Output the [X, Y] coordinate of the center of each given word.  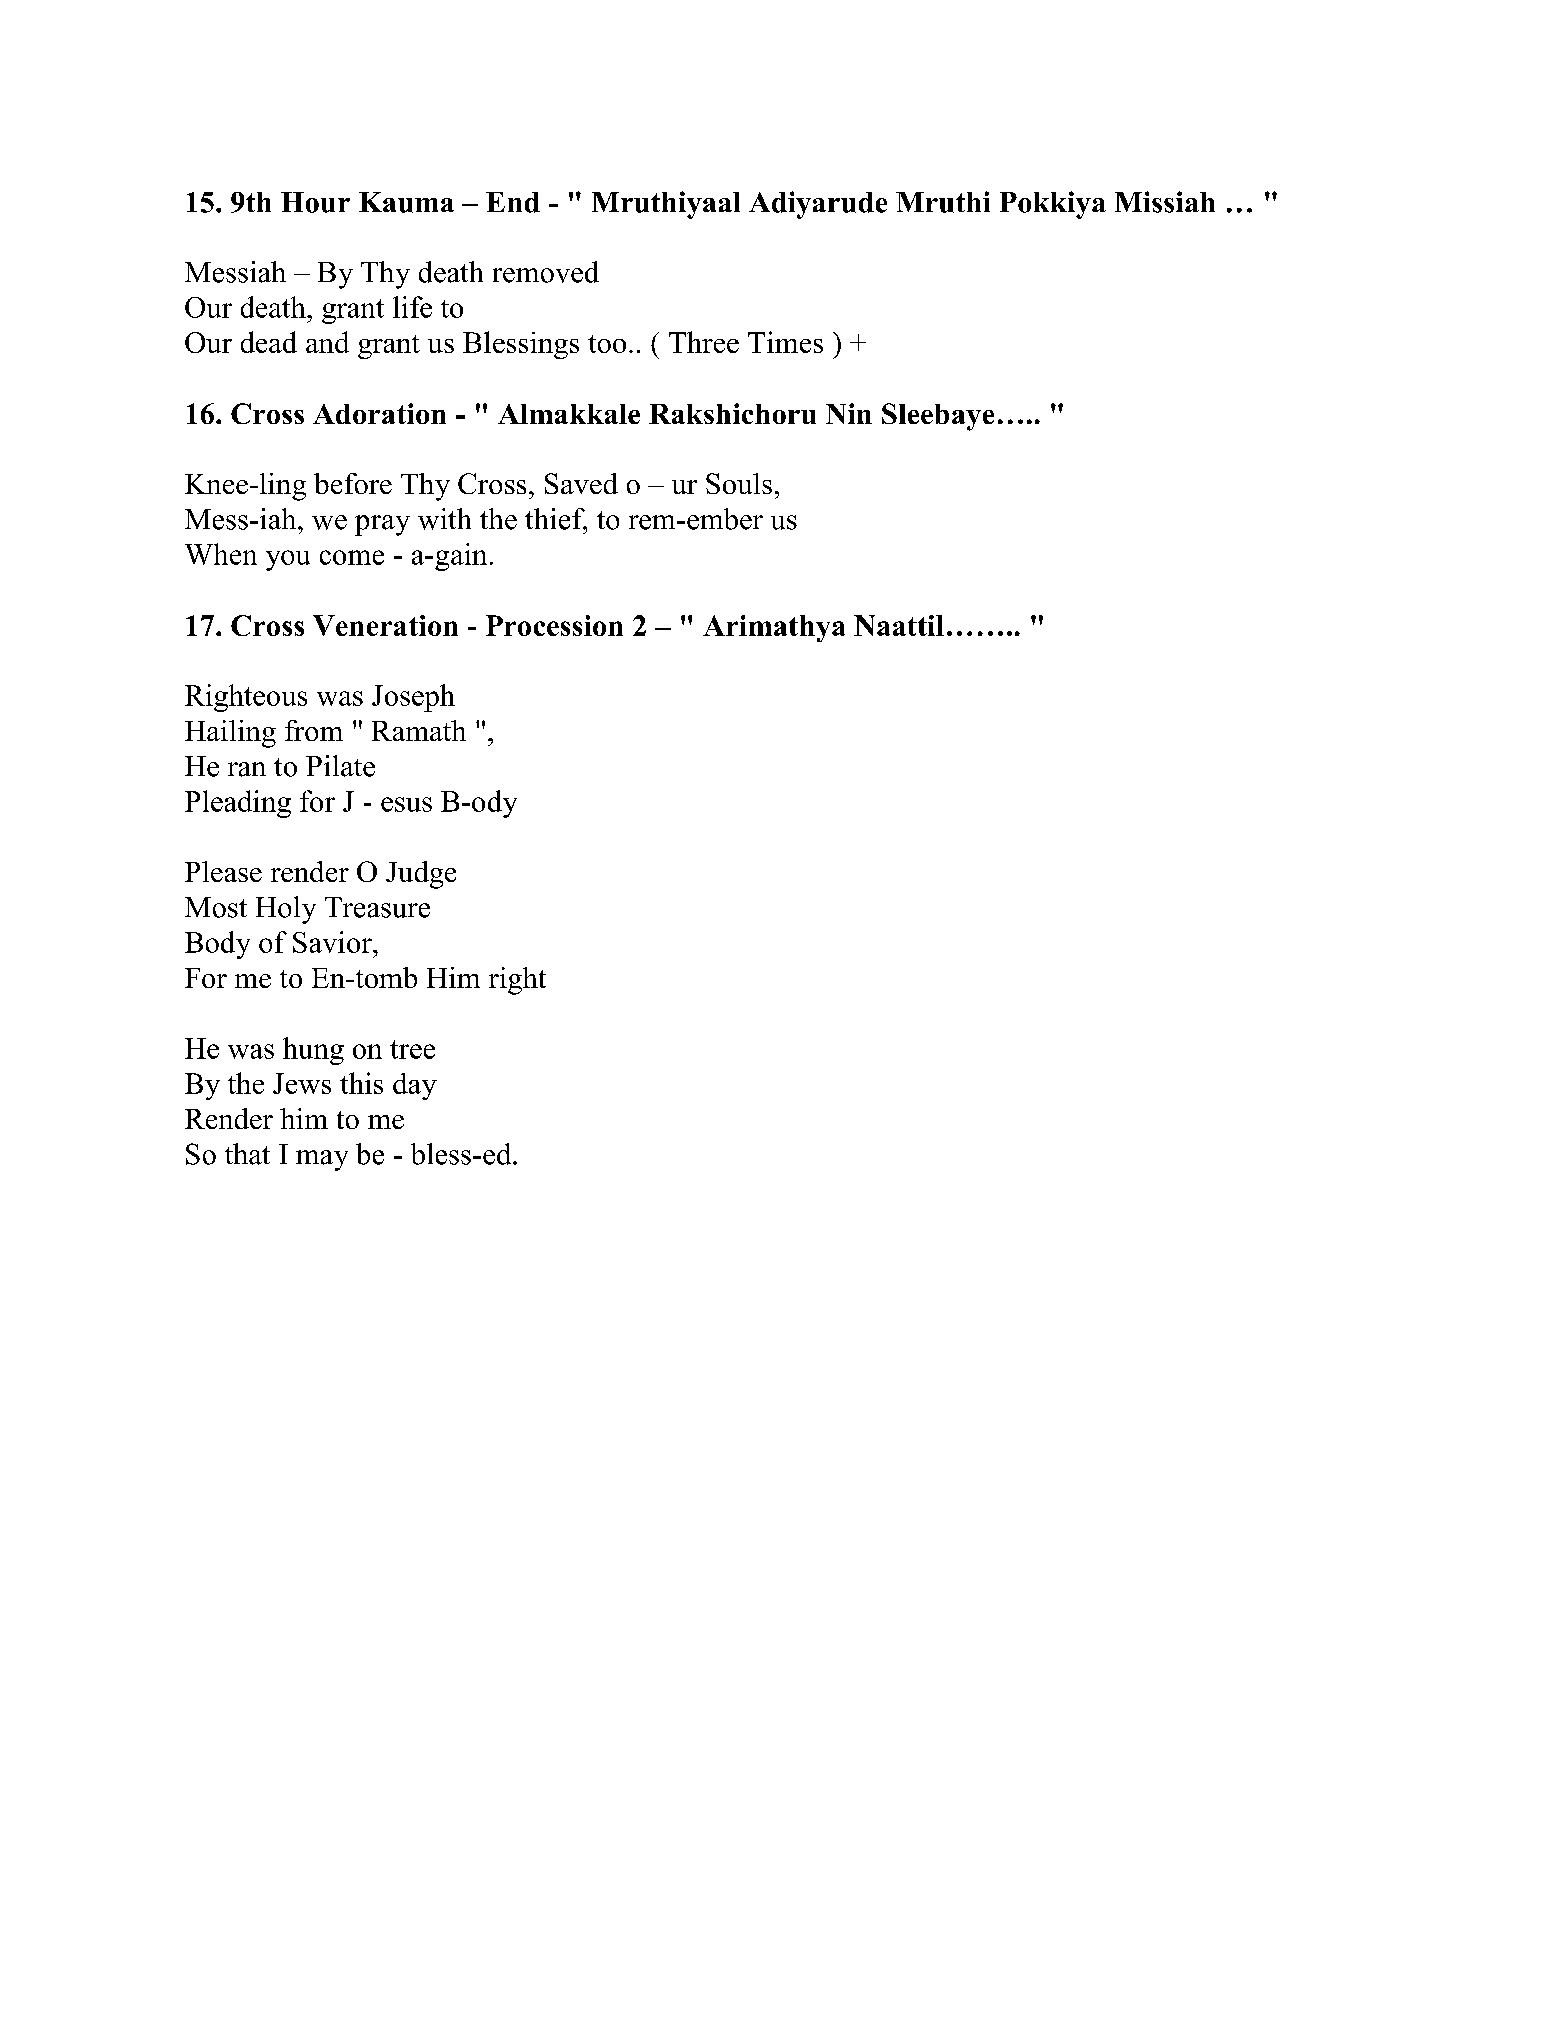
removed [546, 272]
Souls [739, 483]
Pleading [238, 804]
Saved [581, 483]
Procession [554, 625]
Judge [421, 875]
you [288, 560]
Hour [315, 202]
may [322, 1160]
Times [785, 342]
